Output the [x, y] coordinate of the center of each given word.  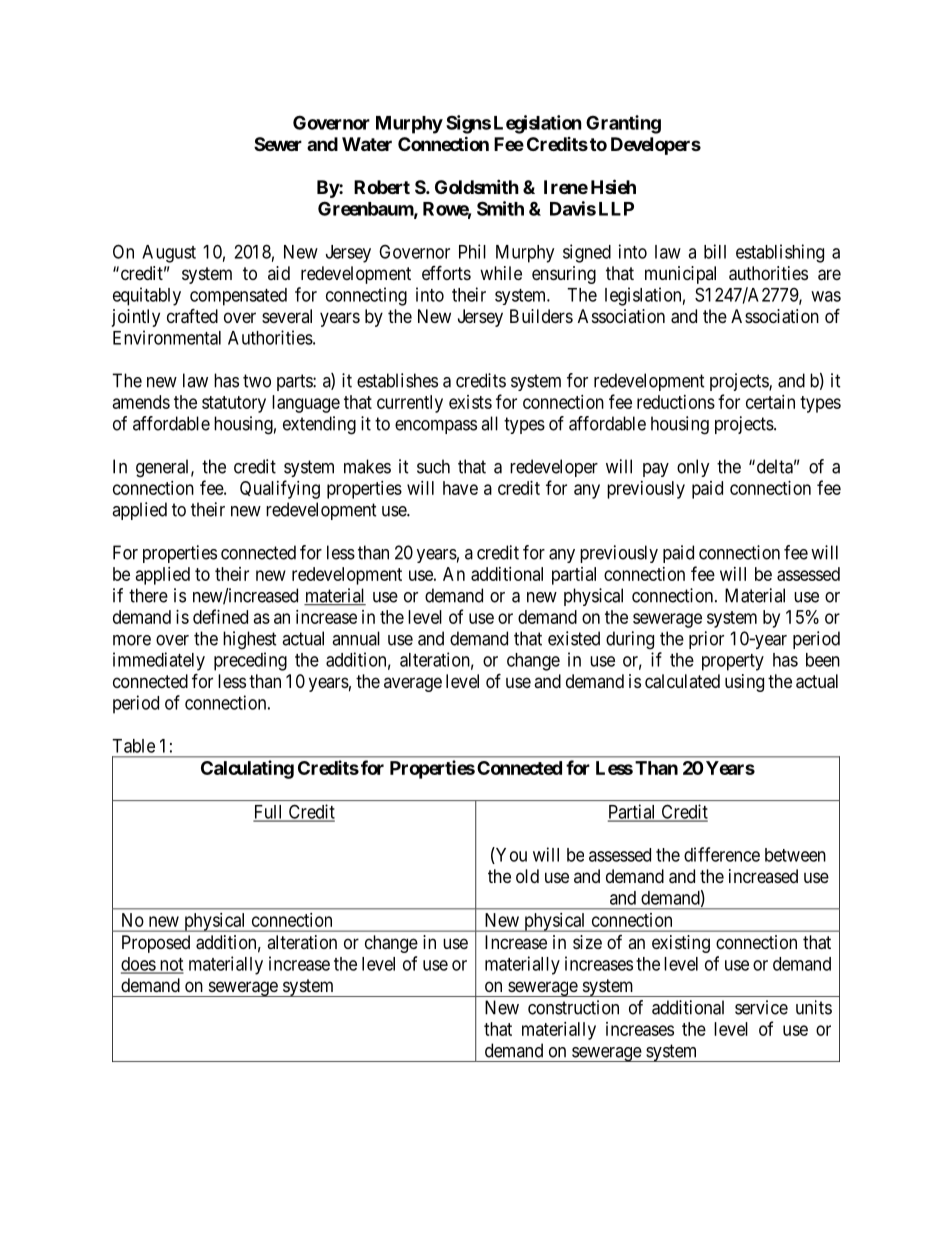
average [413, 684]
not [170, 965]
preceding [250, 661]
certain [770, 402]
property [733, 662]
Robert [382, 187]
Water [367, 144]
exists [470, 402]
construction [573, 1007]
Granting [623, 124]
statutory [234, 404]
